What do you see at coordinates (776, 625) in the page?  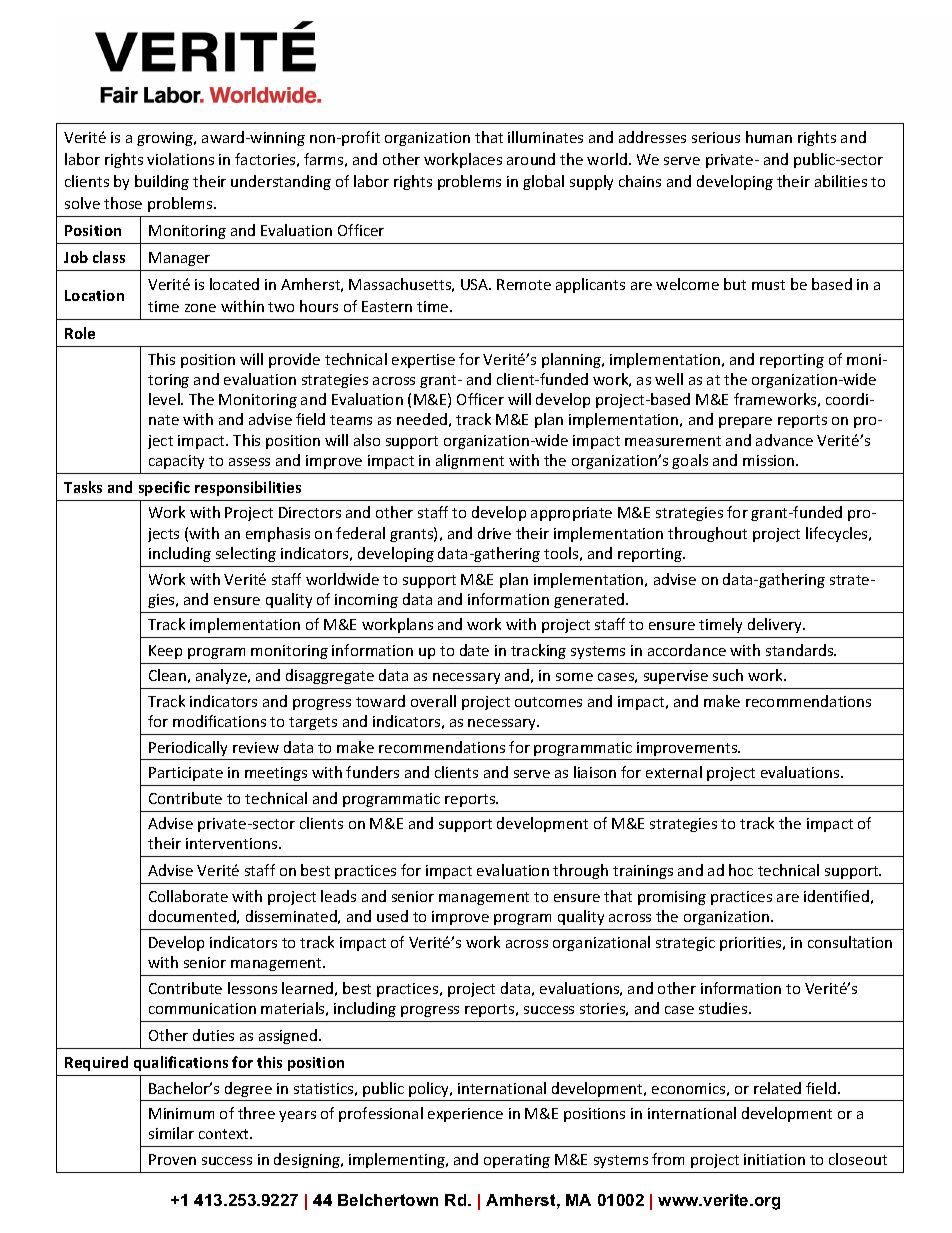 I see `delivery` at bounding box center [776, 625].
